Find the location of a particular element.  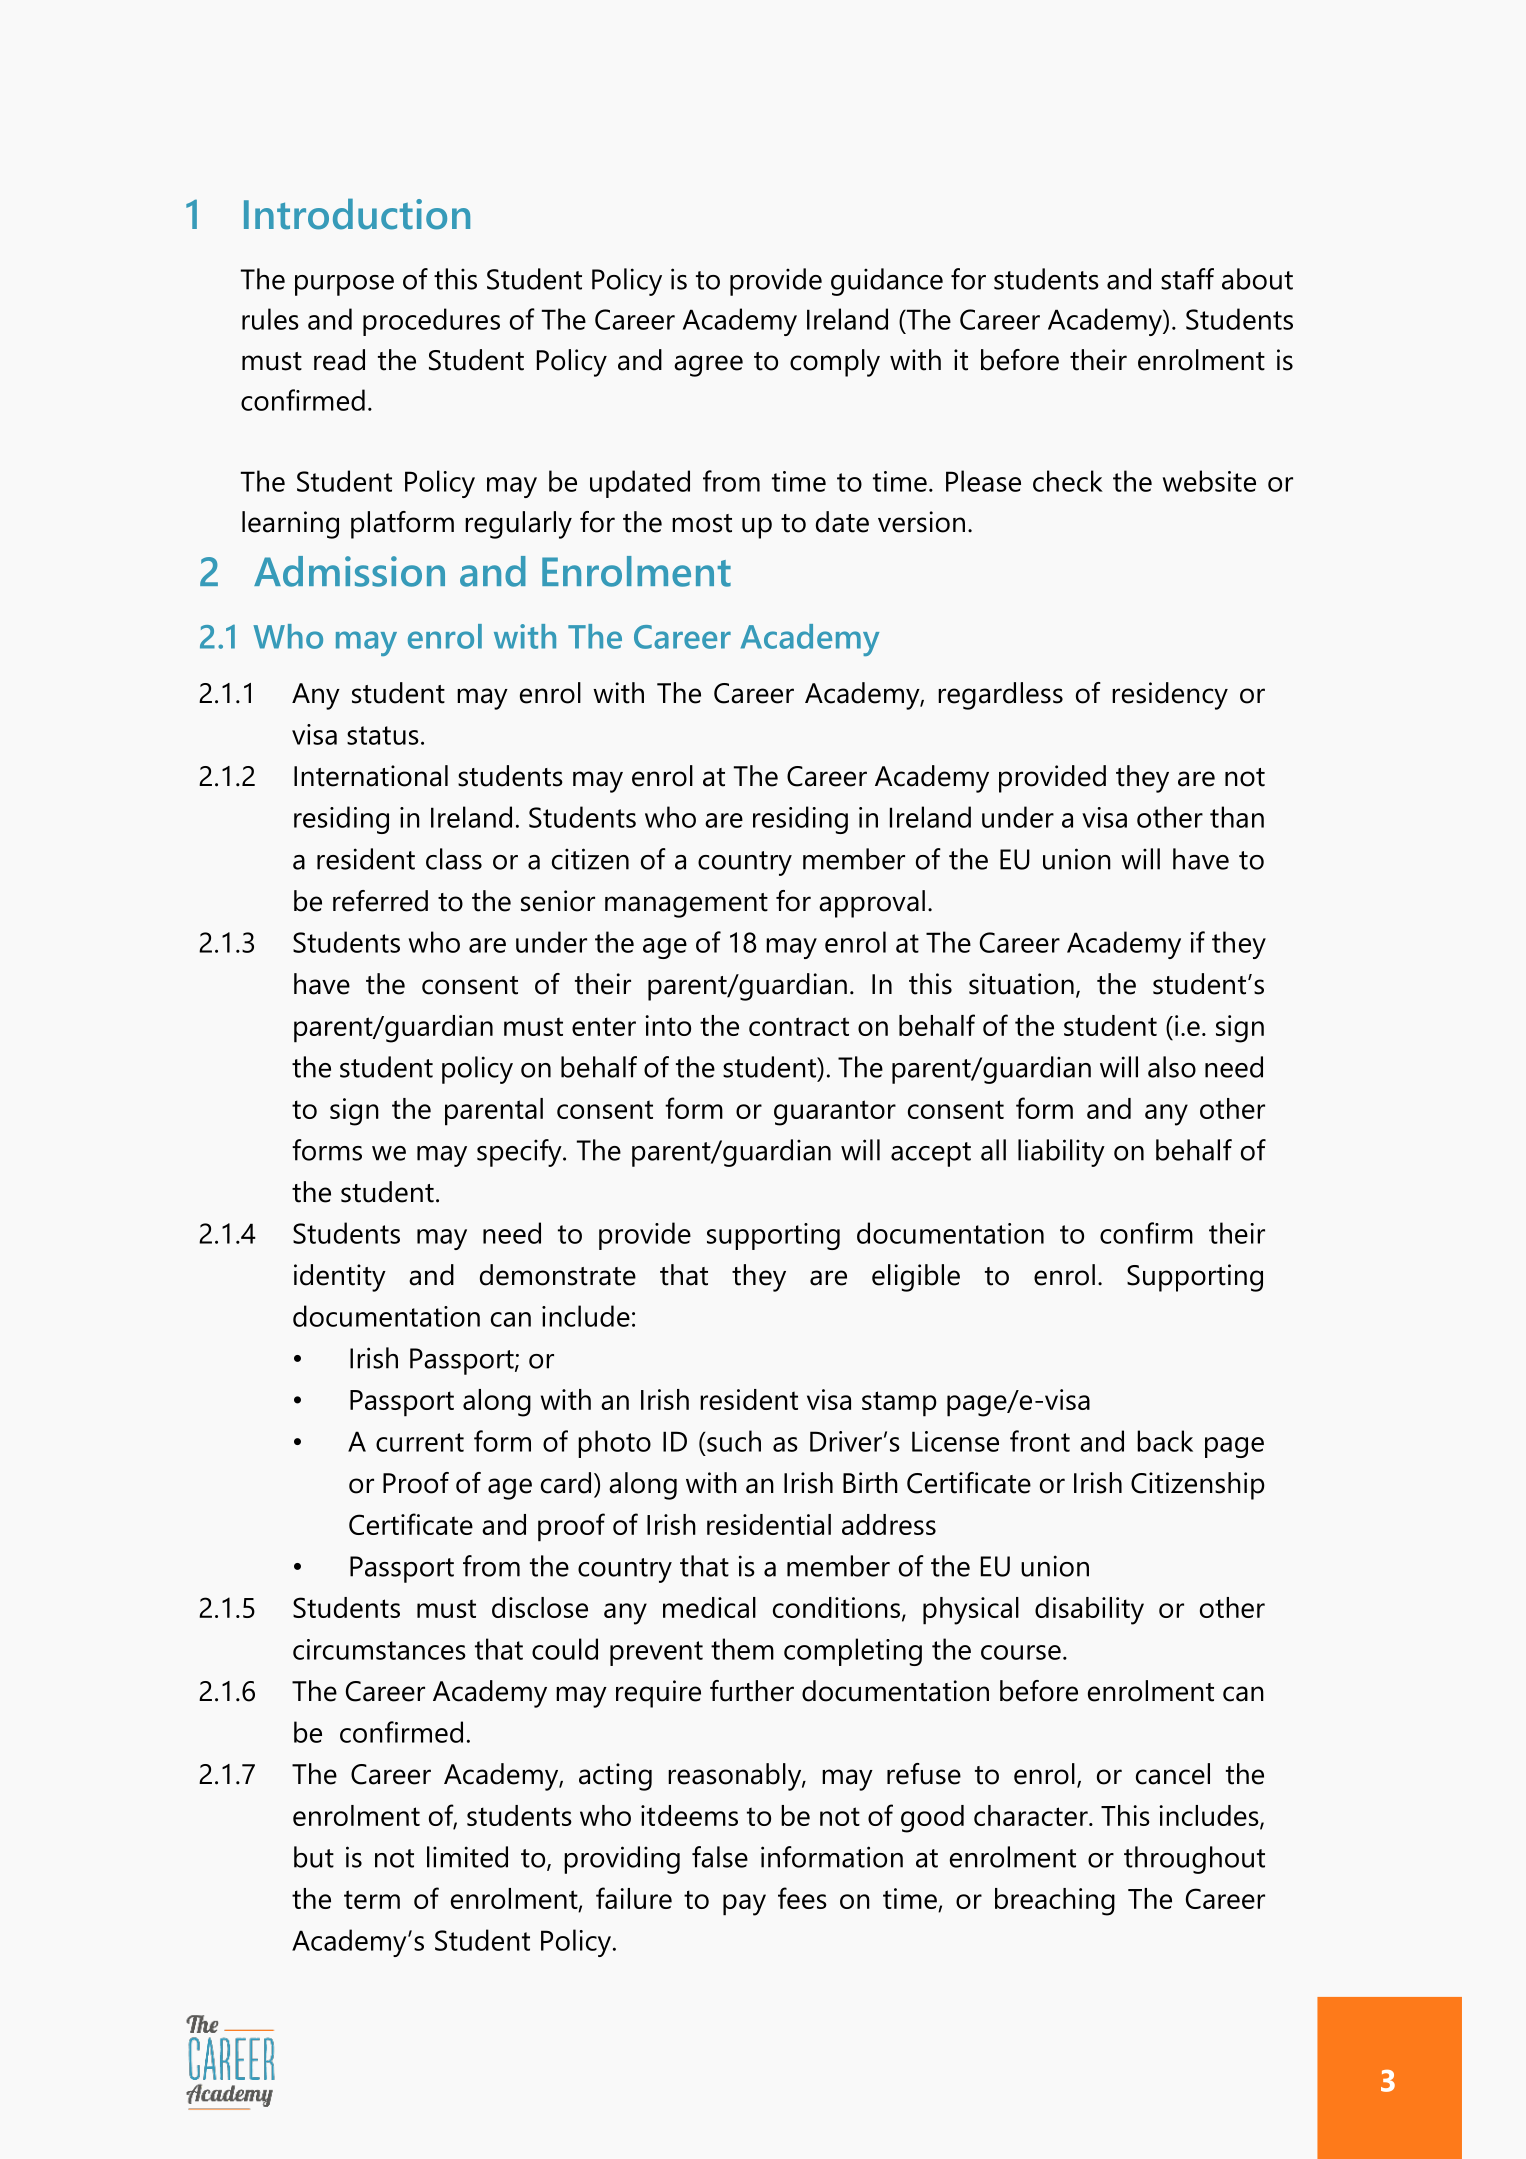

Introduction is located at coordinates (357, 214).
